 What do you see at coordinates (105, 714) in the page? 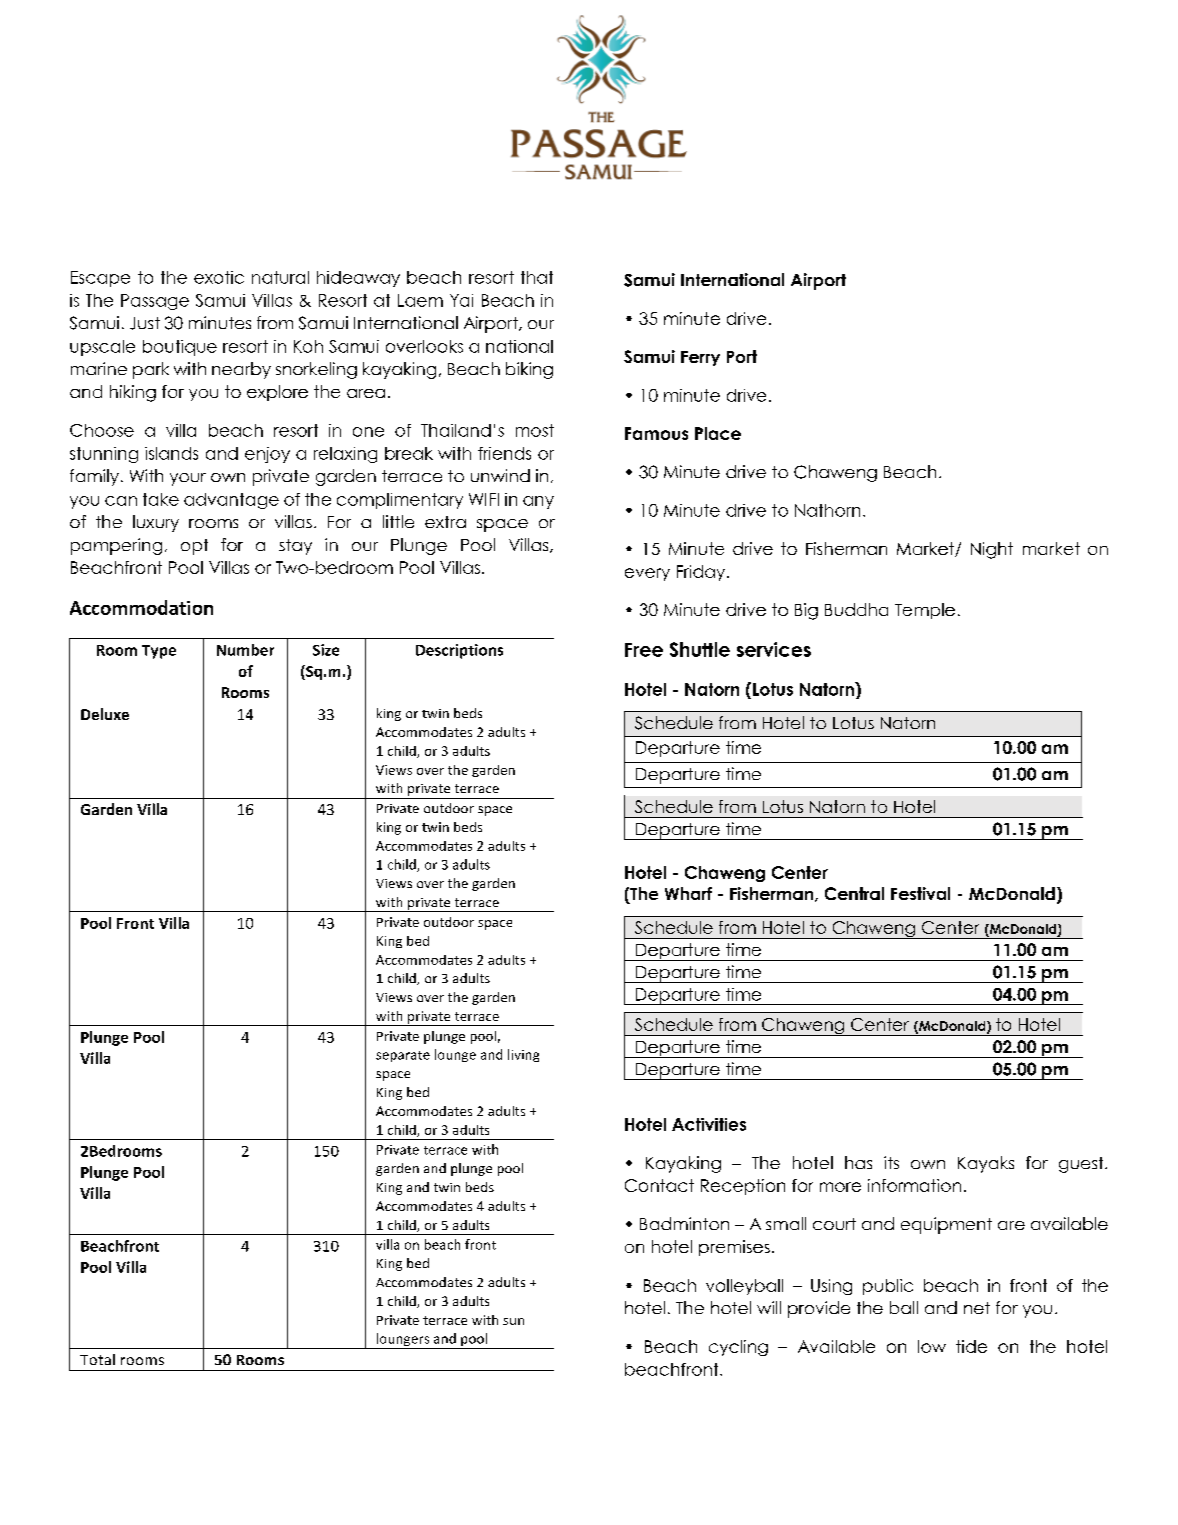
I see `Deluxe` at bounding box center [105, 714].
